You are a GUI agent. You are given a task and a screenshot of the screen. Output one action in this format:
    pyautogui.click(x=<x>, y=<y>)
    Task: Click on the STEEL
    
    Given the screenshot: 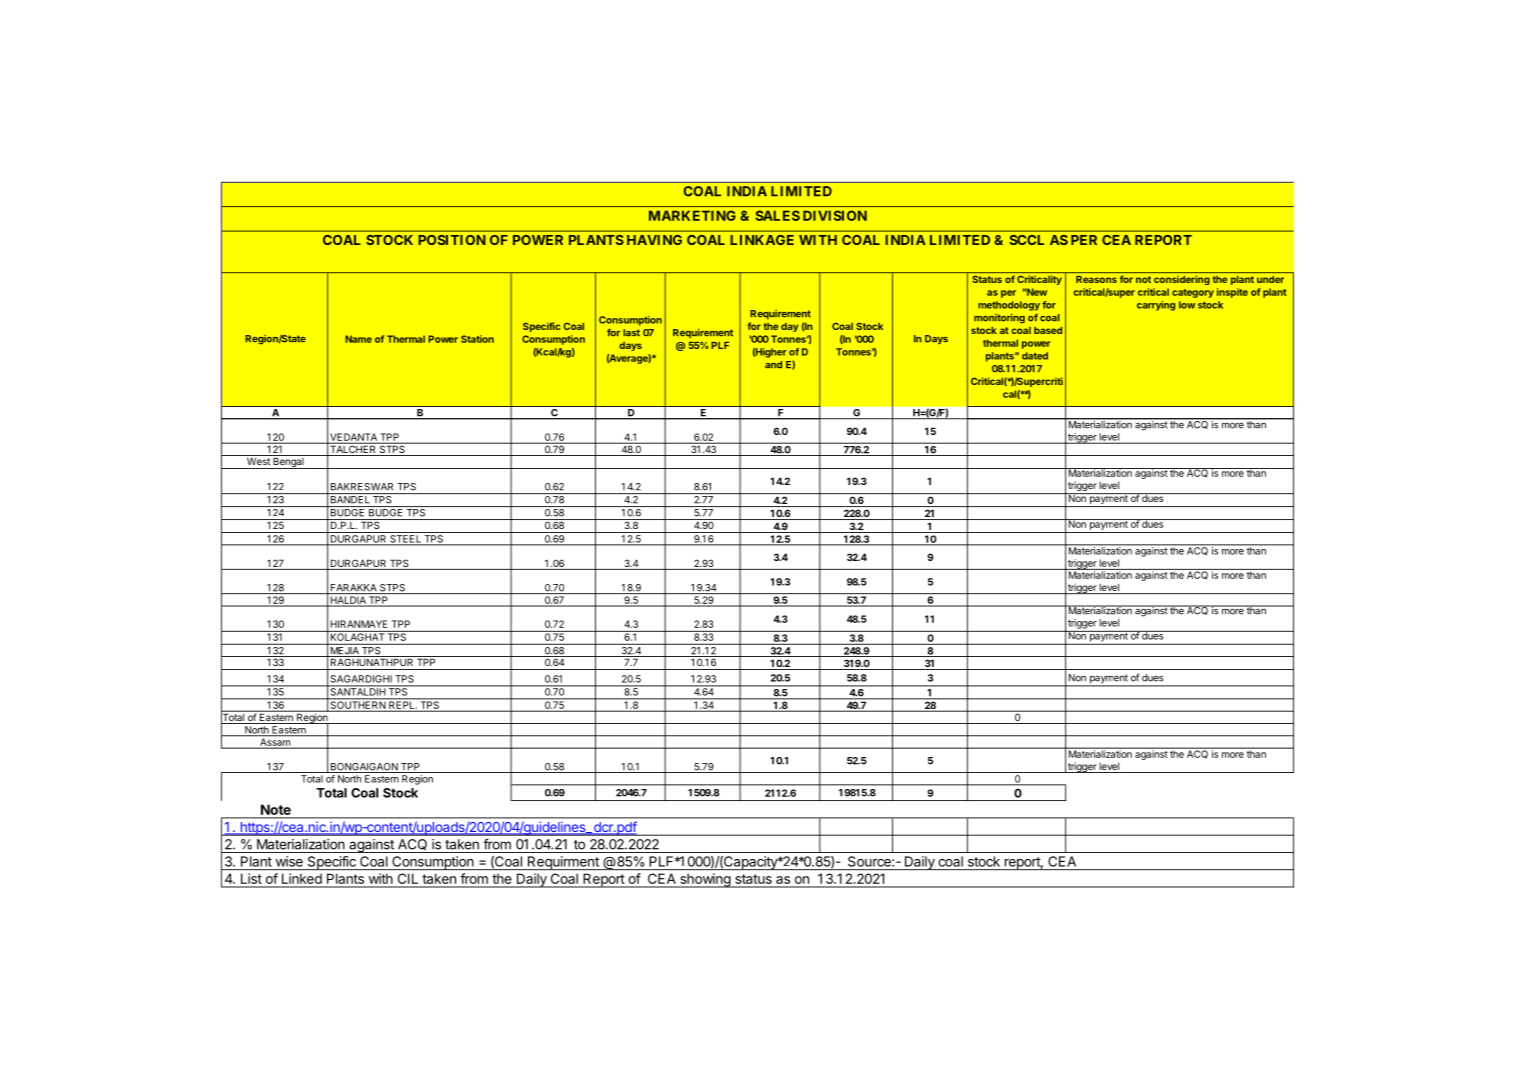 What is the action you would take?
    pyautogui.click(x=405, y=540)
